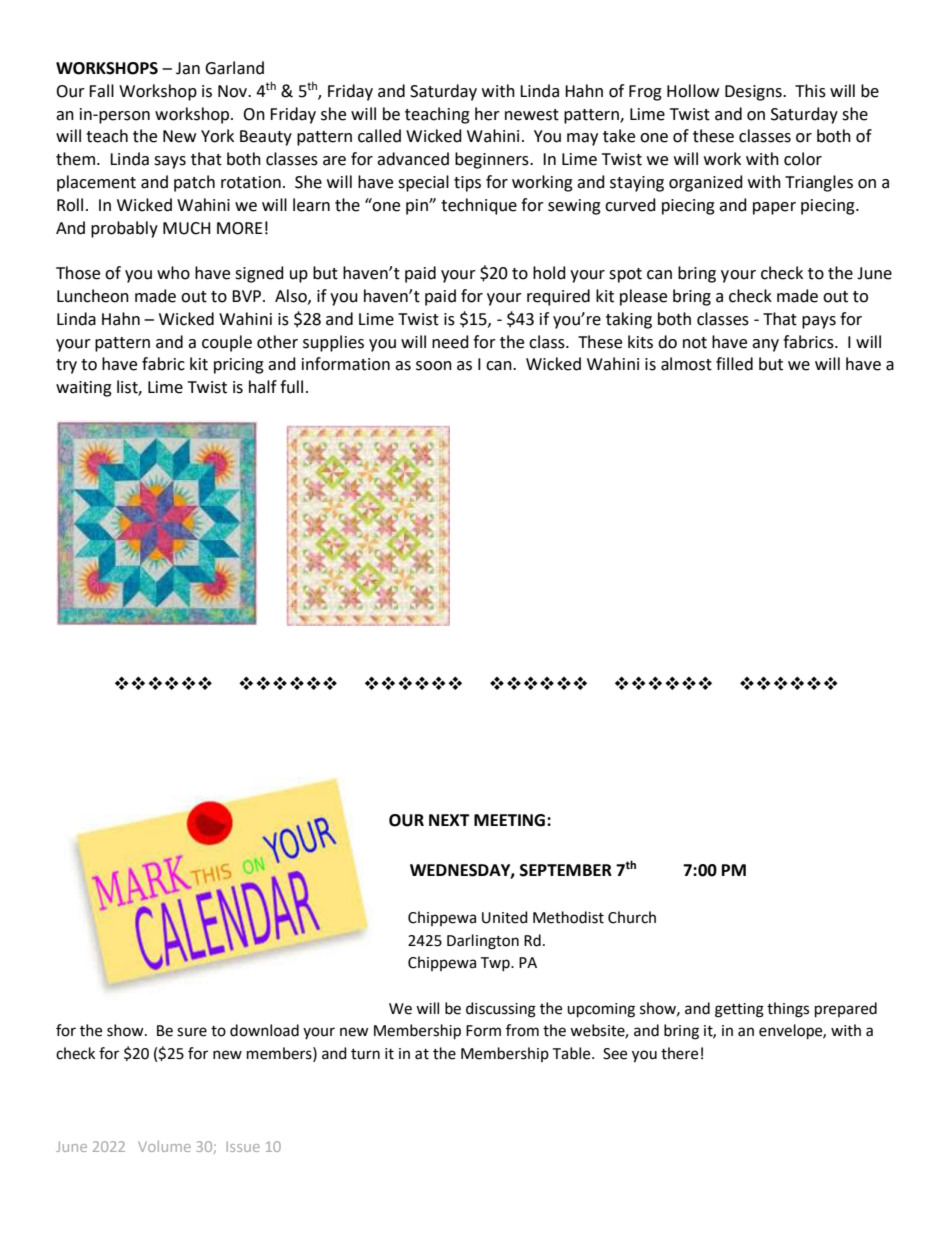  I want to click on newest, so click(532, 115).
